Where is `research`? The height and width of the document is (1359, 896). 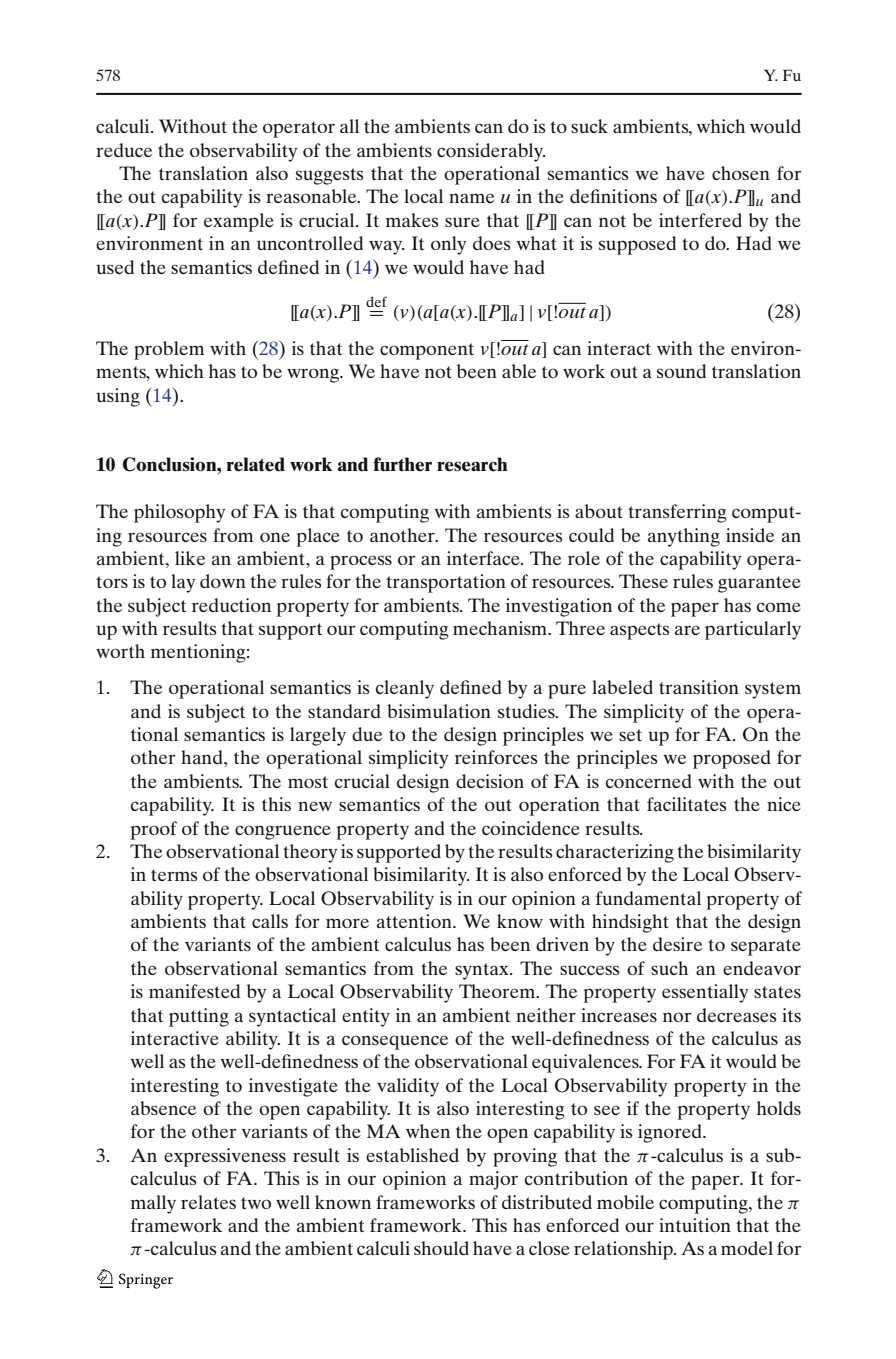
research is located at coordinates (472, 464).
